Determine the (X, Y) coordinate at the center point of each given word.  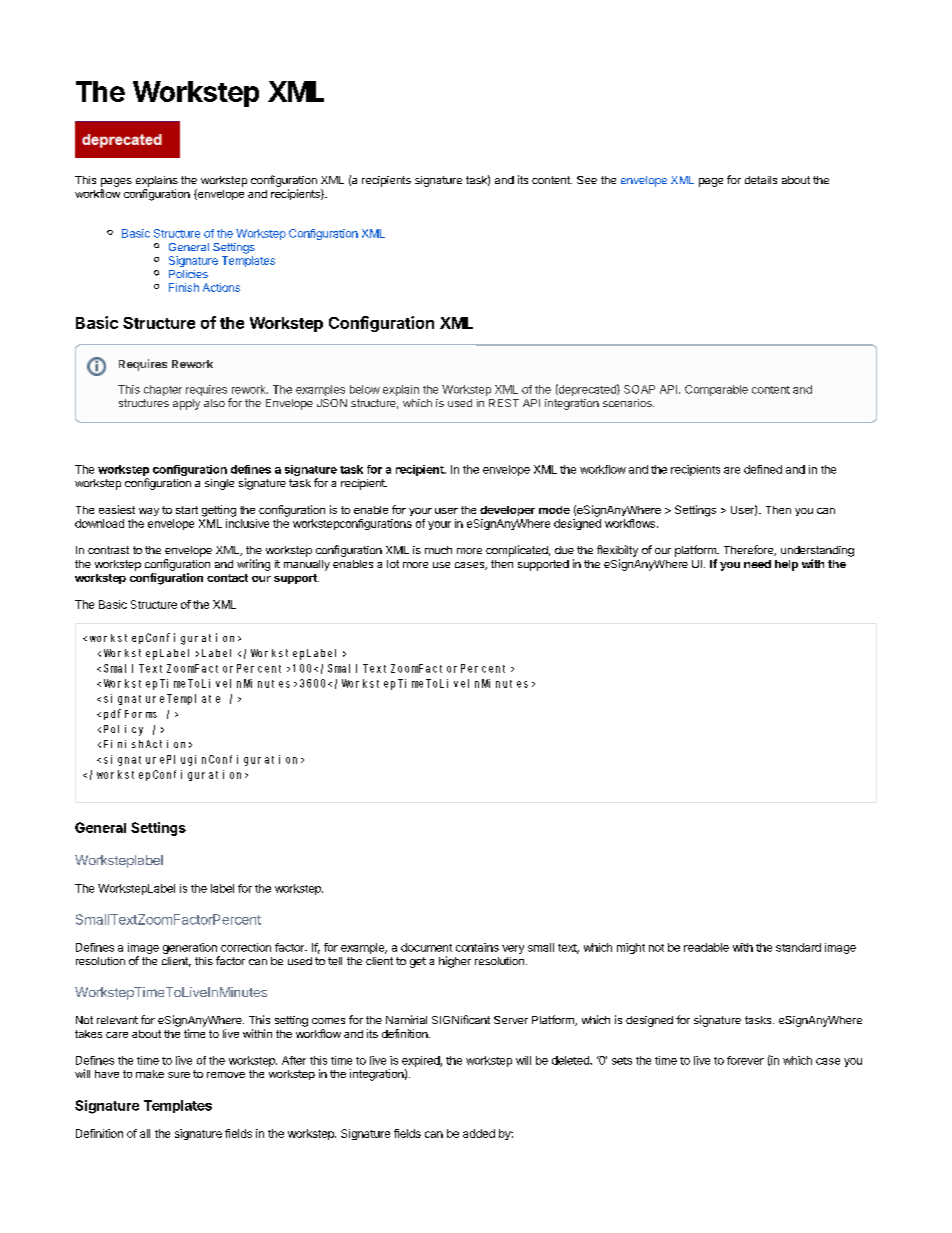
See (587, 180)
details (761, 180)
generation (191, 950)
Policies (188, 274)
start (187, 510)
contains (477, 947)
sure (179, 1075)
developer (507, 511)
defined (763, 469)
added (479, 1133)
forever (745, 1060)
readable (706, 947)
